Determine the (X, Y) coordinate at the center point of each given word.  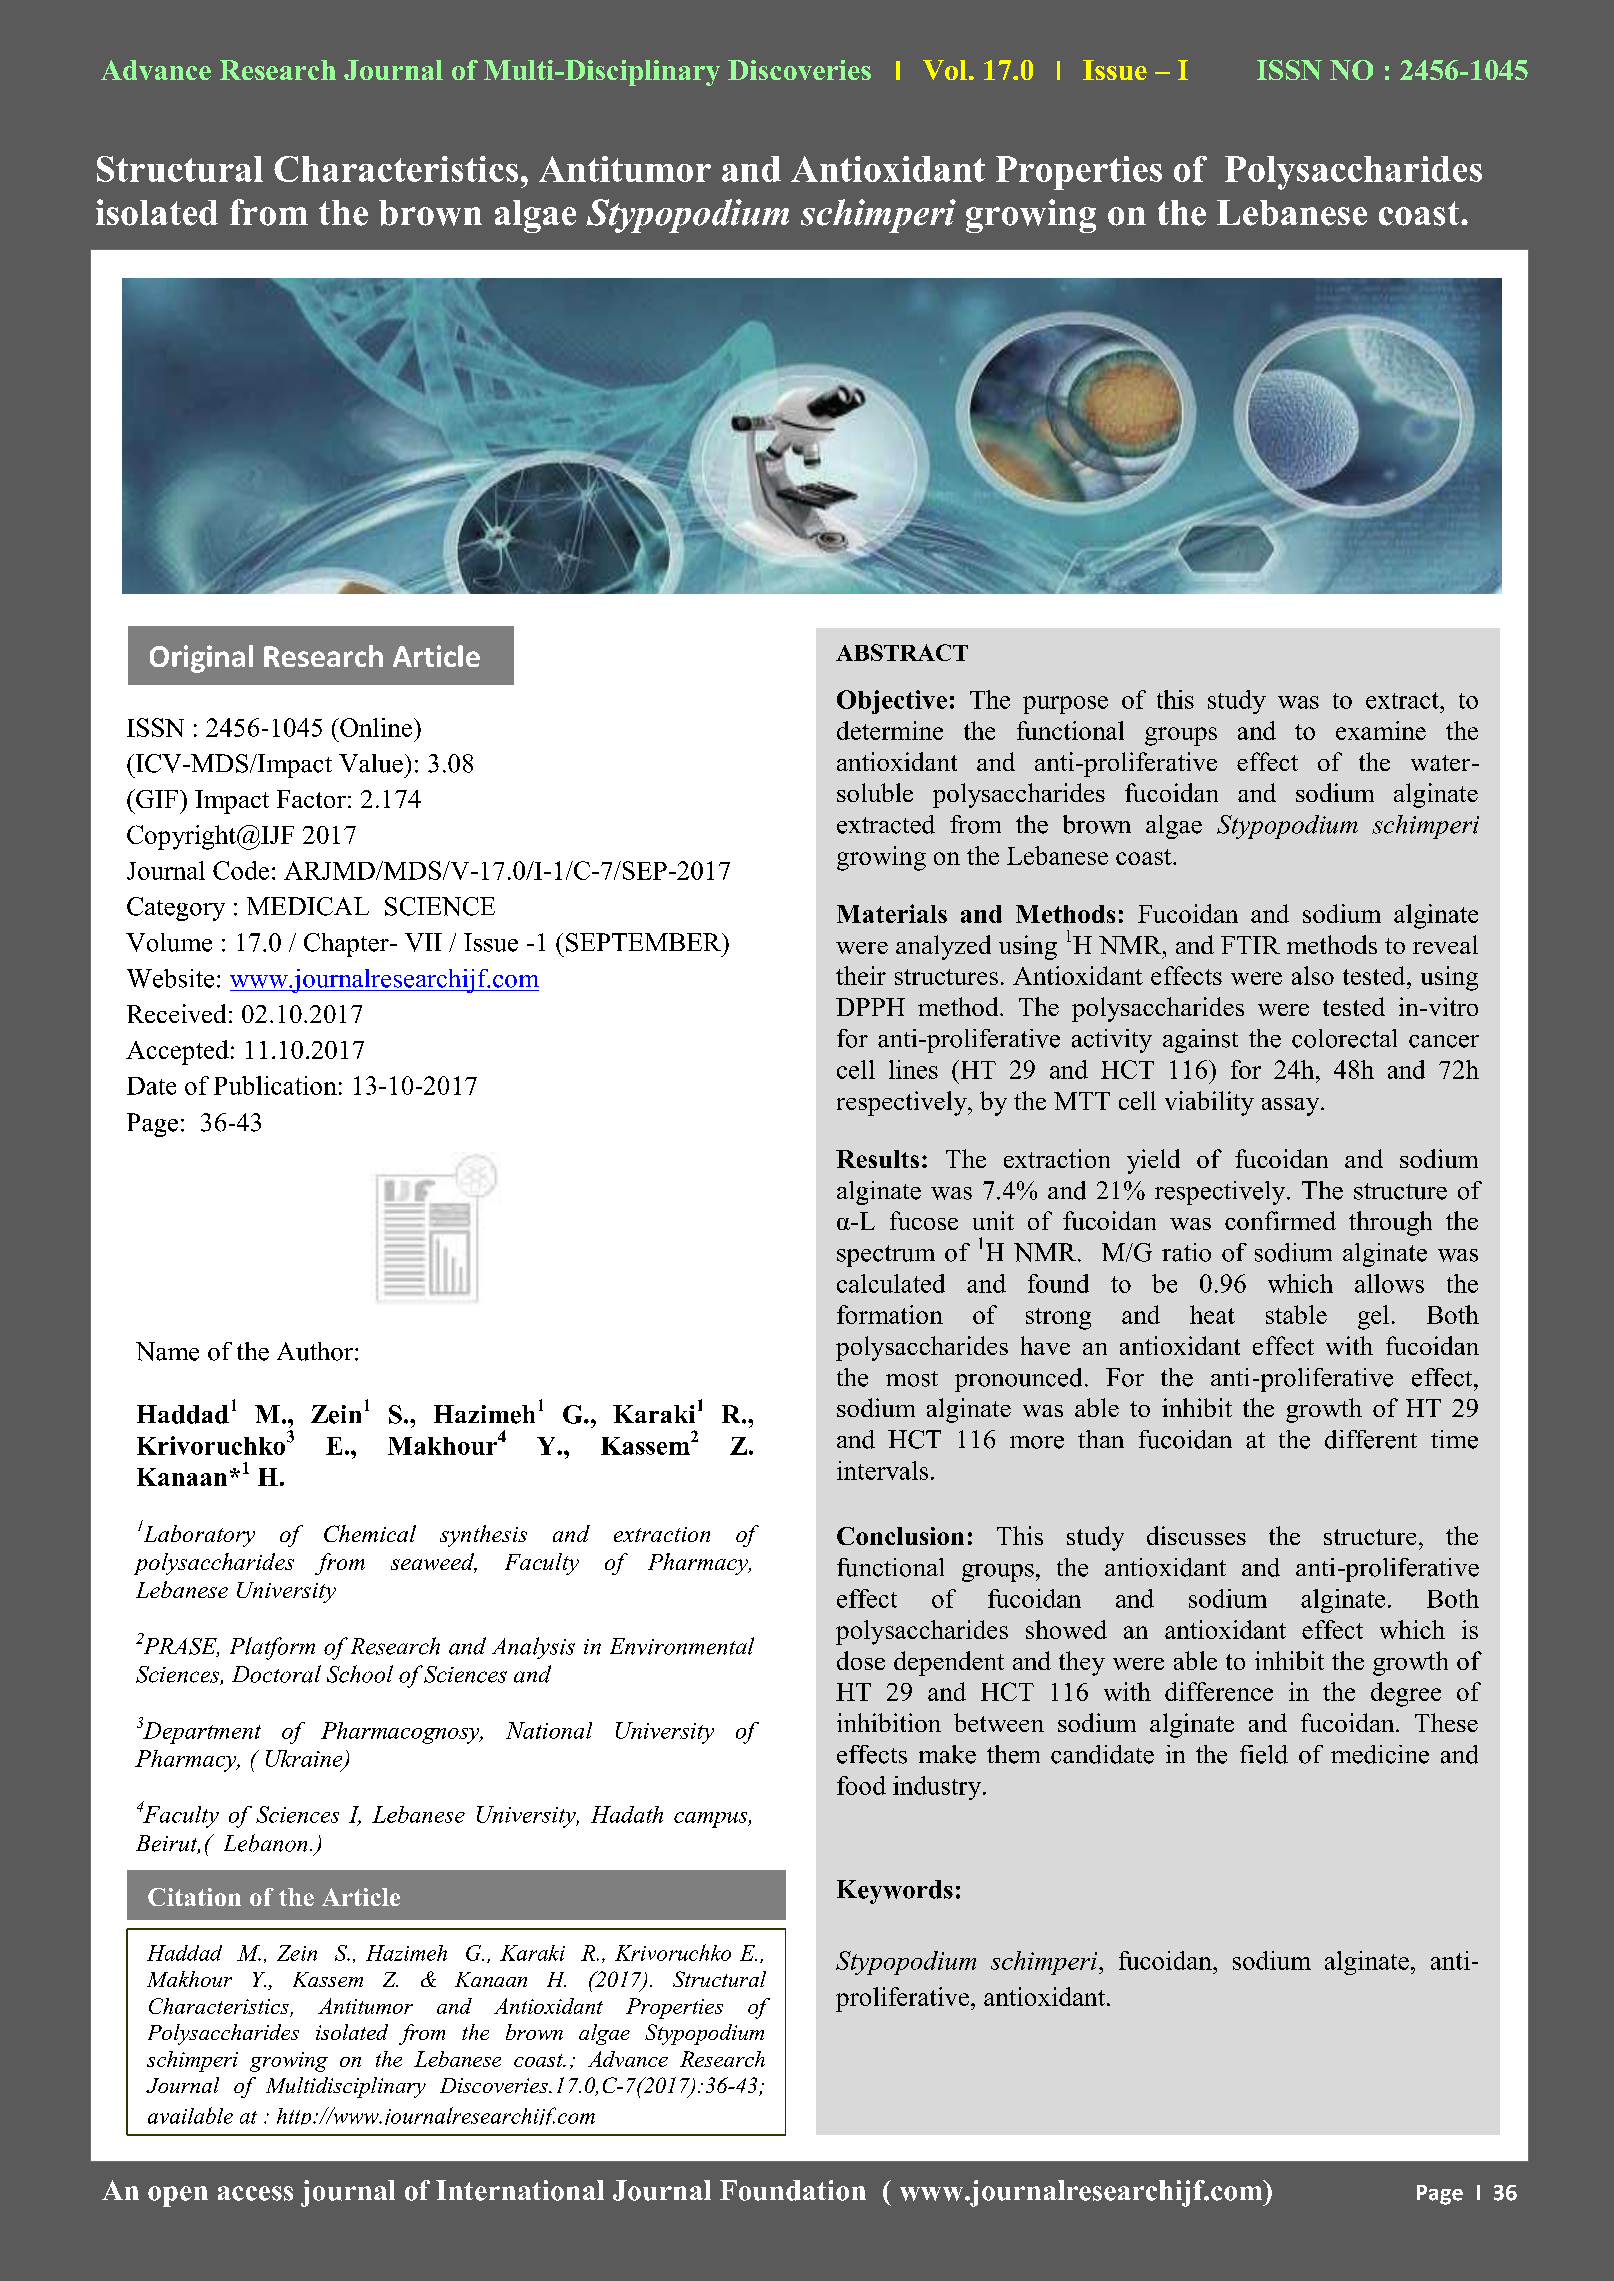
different (1371, 1439)
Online (375, 727)
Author (316, 1351)
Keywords (895, 1892)
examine (1381, 730)
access (255, 2193)
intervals (882, 1470)
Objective (892, 702)
